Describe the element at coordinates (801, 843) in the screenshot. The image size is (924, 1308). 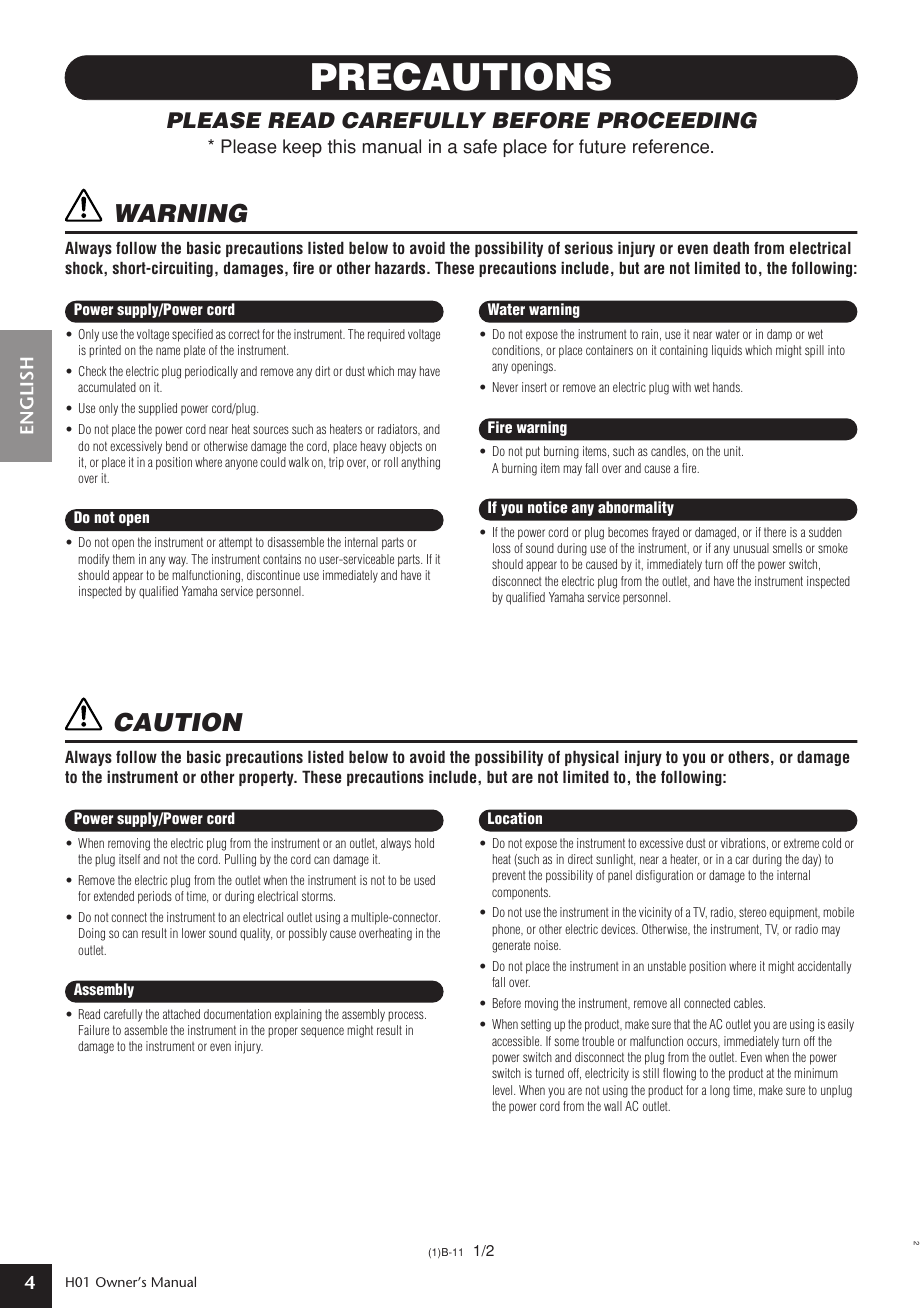
I see `extreme` at that location.
